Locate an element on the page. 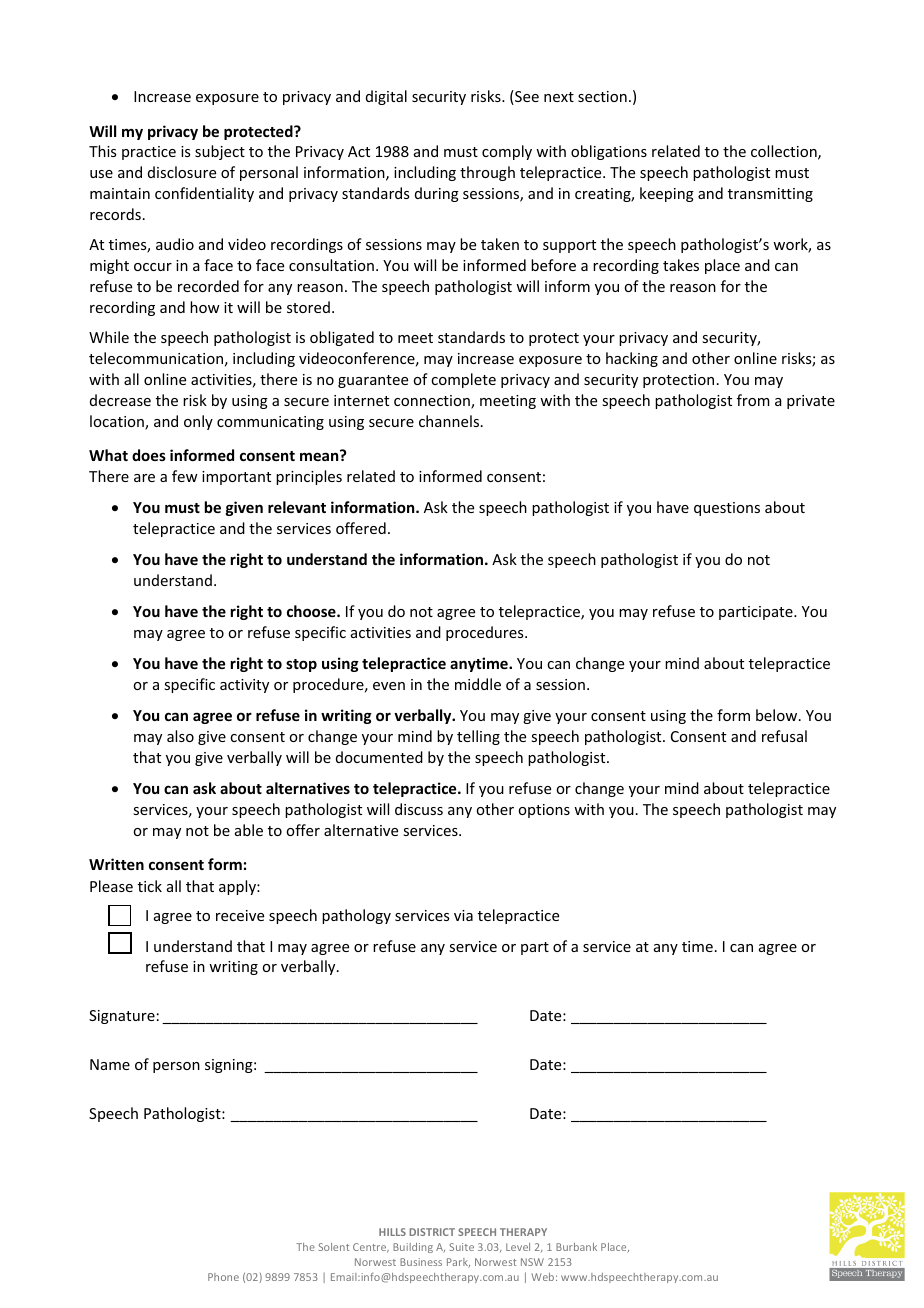  options is located at coordinates (544, 811).
